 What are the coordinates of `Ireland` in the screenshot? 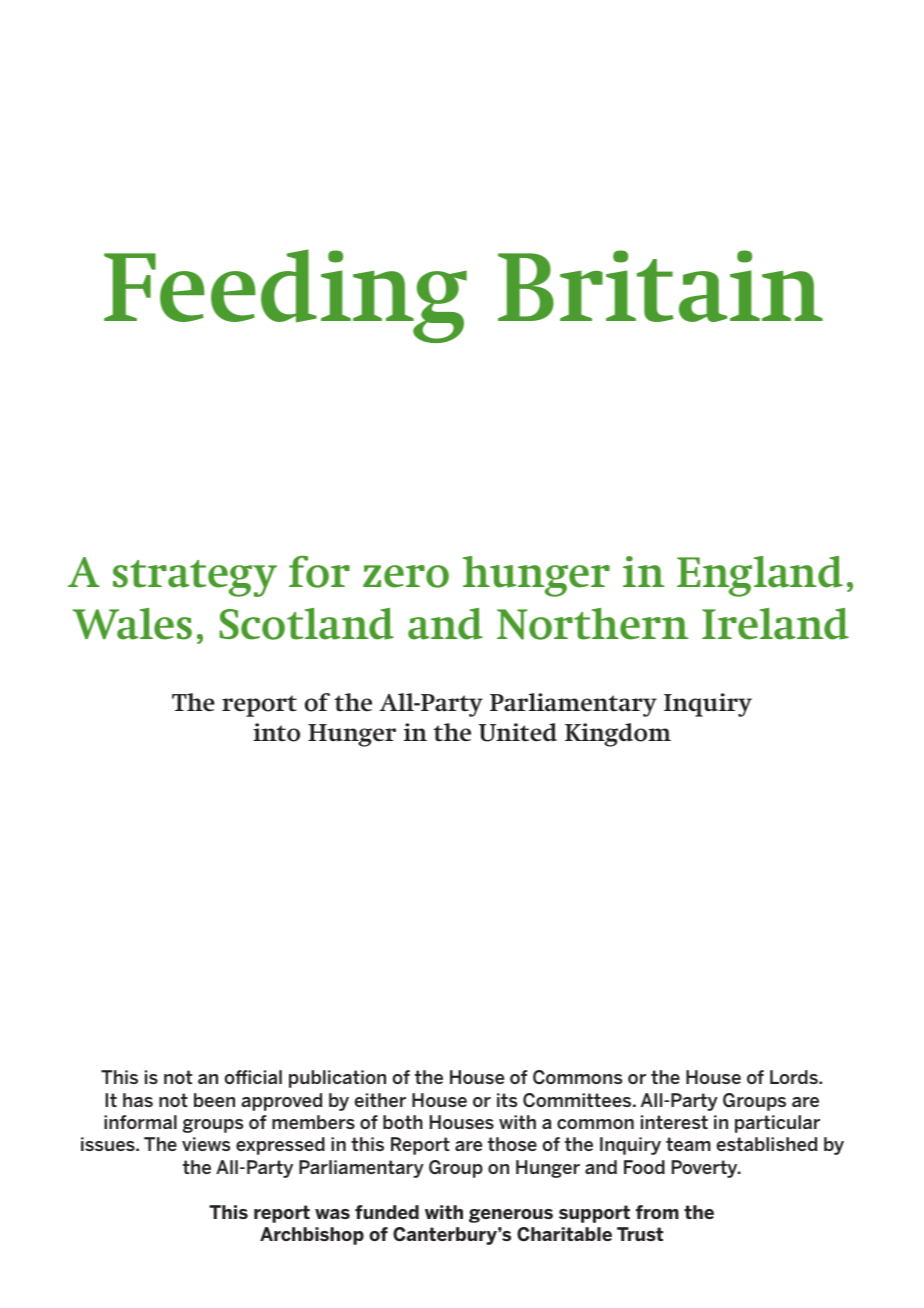 It's located at (775, 624).
